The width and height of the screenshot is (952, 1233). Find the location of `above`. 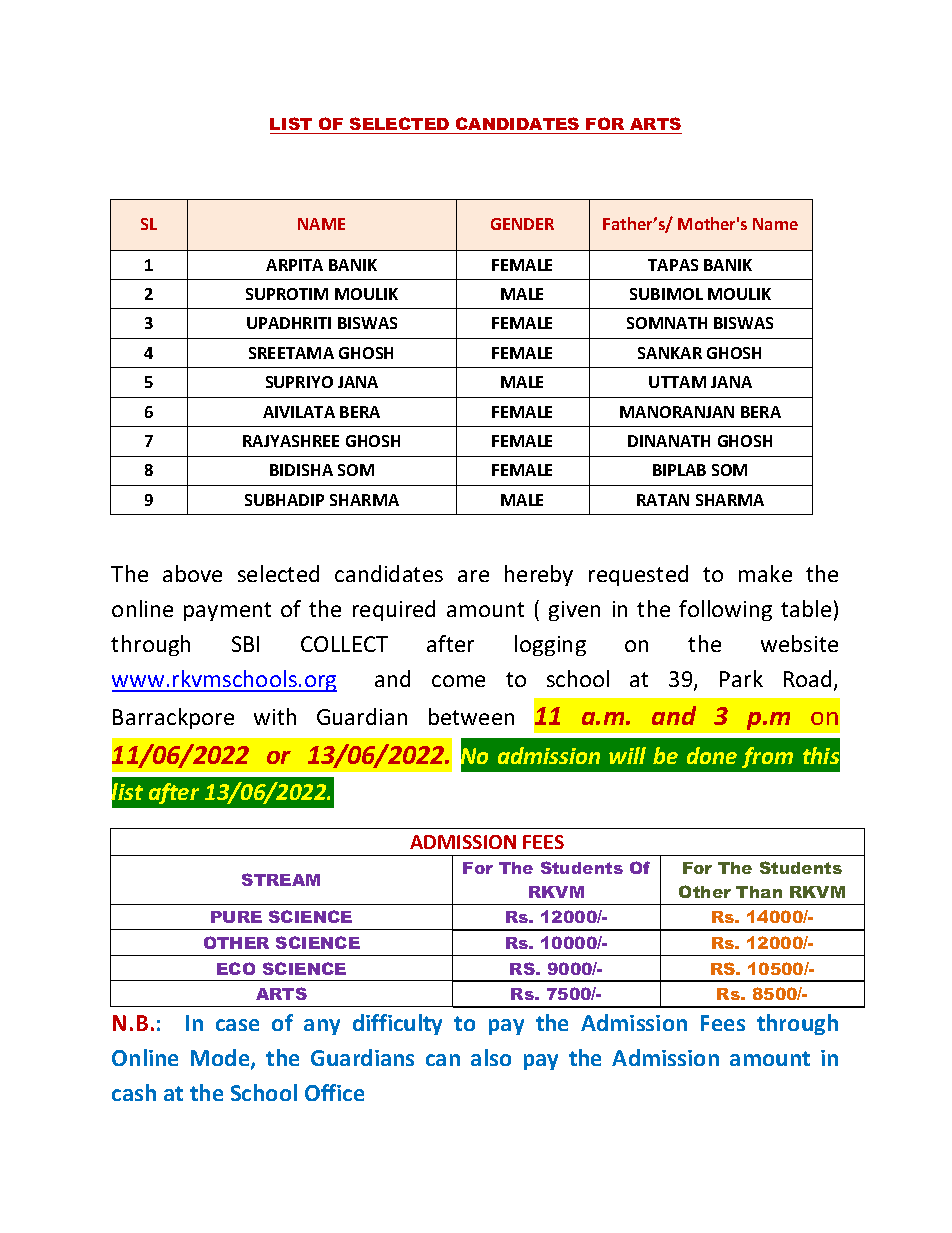

above is located at coordinates (192, 573).
